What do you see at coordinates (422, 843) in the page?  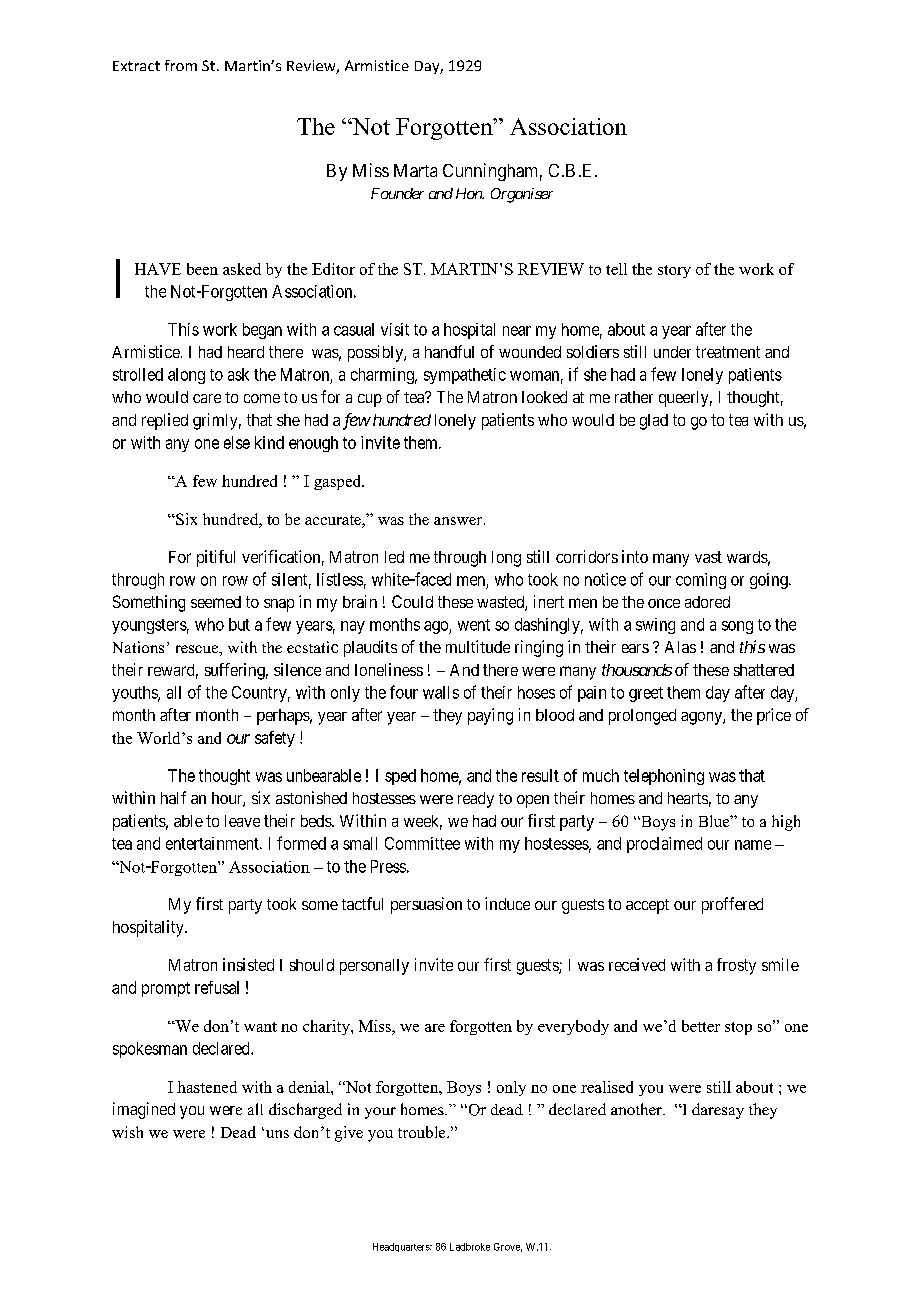 I see `Committee` at bounding box center [422, 843].
